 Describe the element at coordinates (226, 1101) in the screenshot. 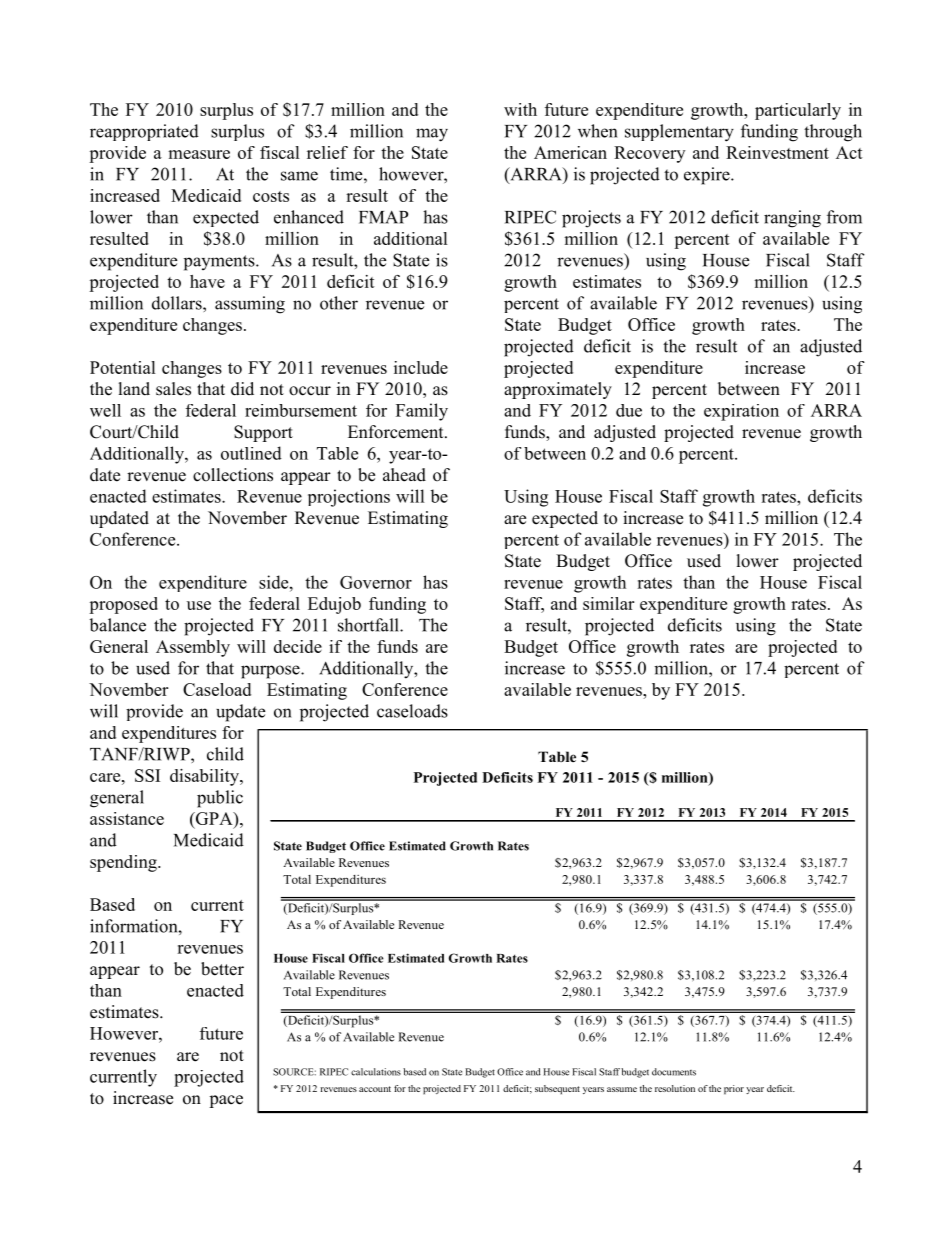

I see `pace` at that location.
